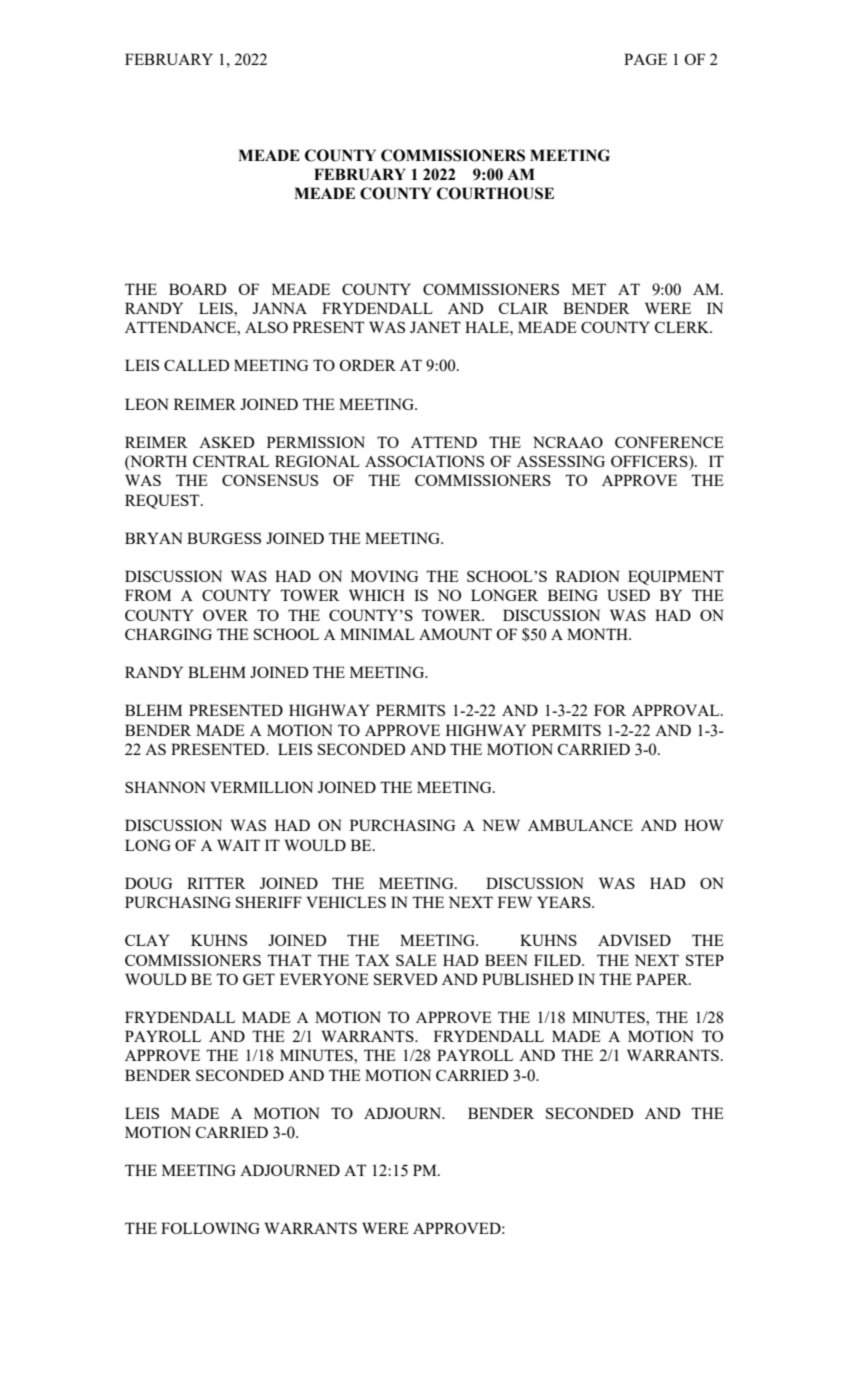 The image size is (849, 1400). What do you see at coordinates (225, 615) in the page?
I see `OVER` at bounding box center [225, 615].
